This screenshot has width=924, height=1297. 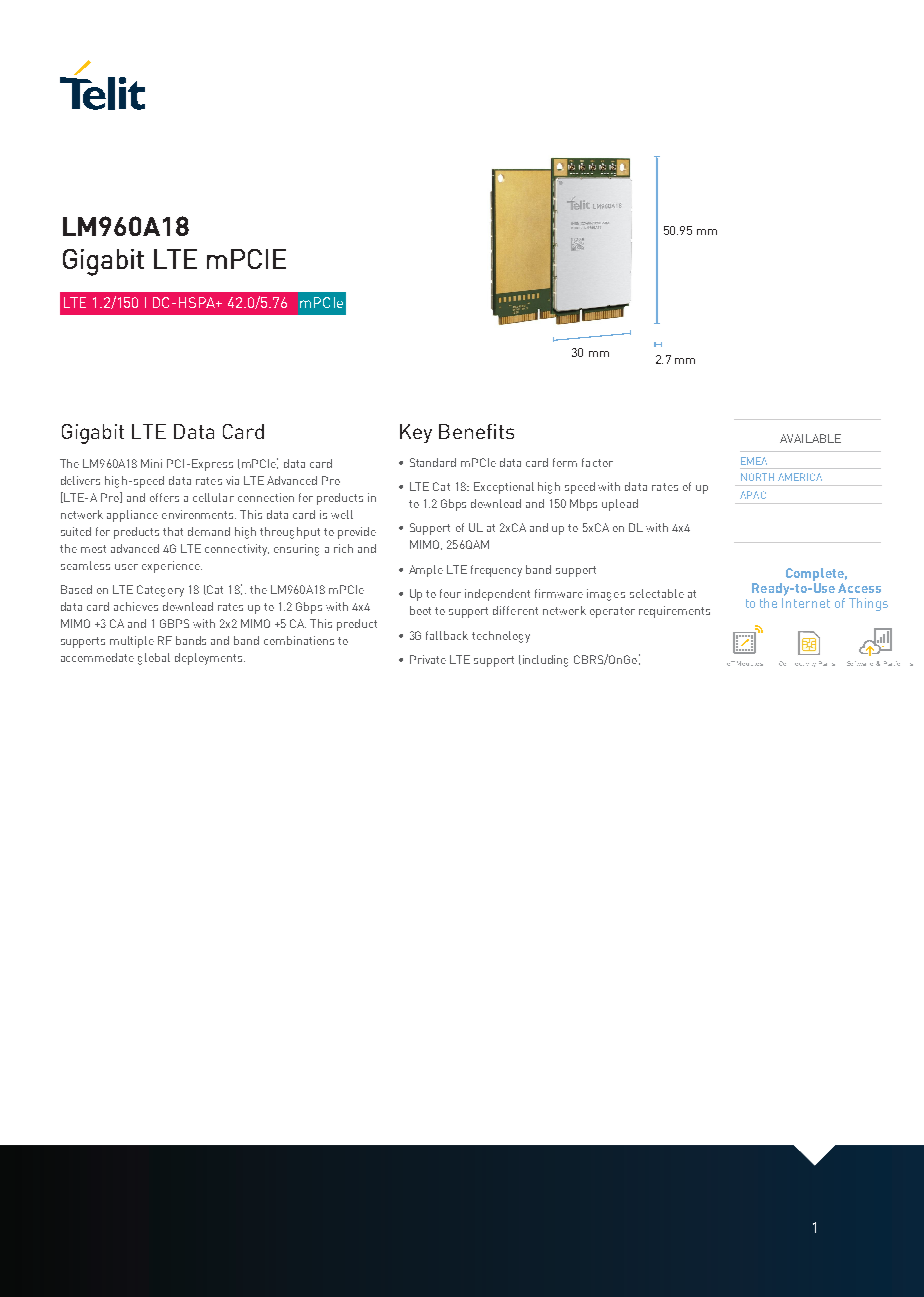 What do you see at coordinates (151, 463) in the screenshot?
I see `Mini` at bounding box center [151, 463].
